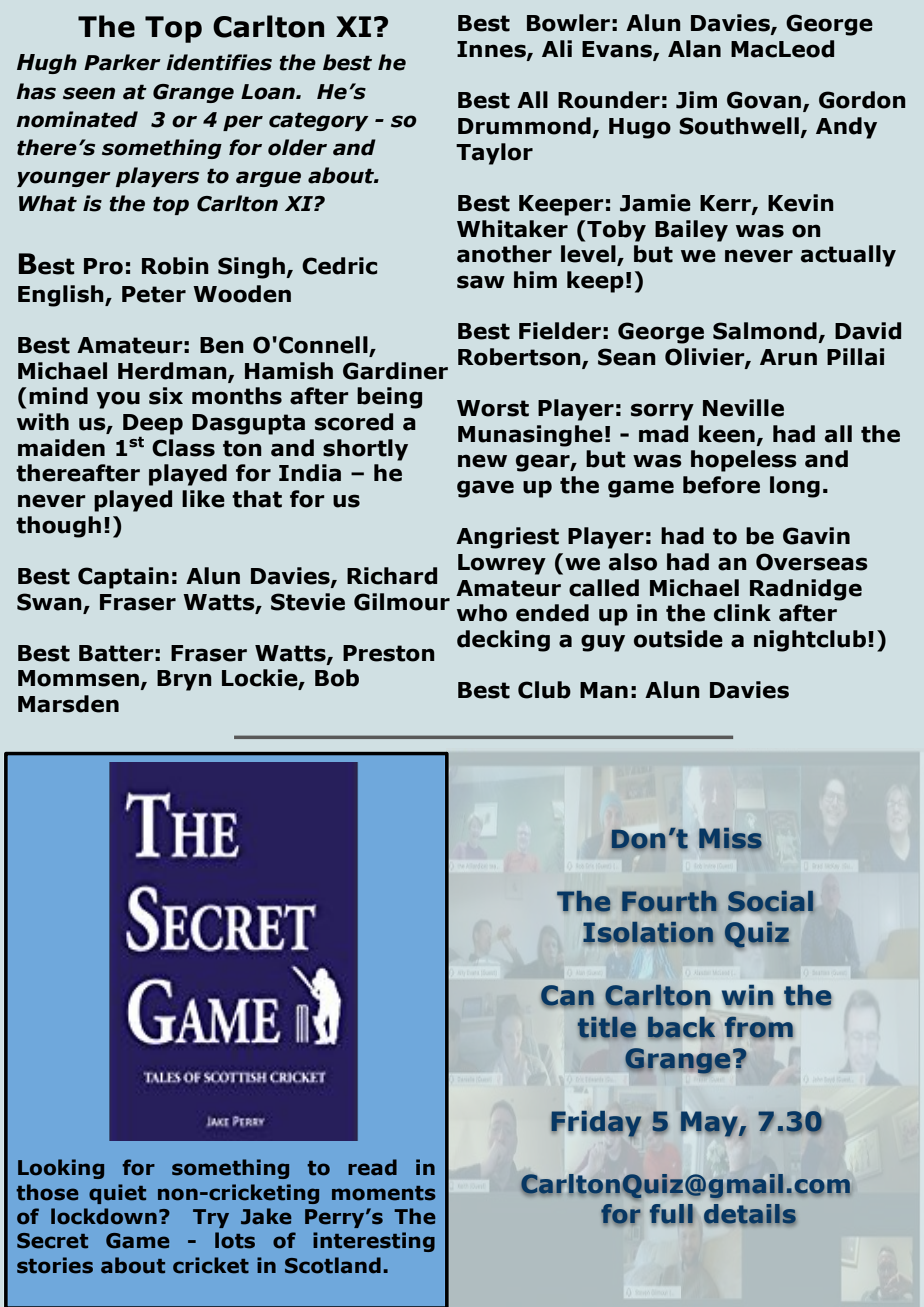 The height and width of the document is (1307, 924). I want to click on lockdown, so click(104, 1216).
